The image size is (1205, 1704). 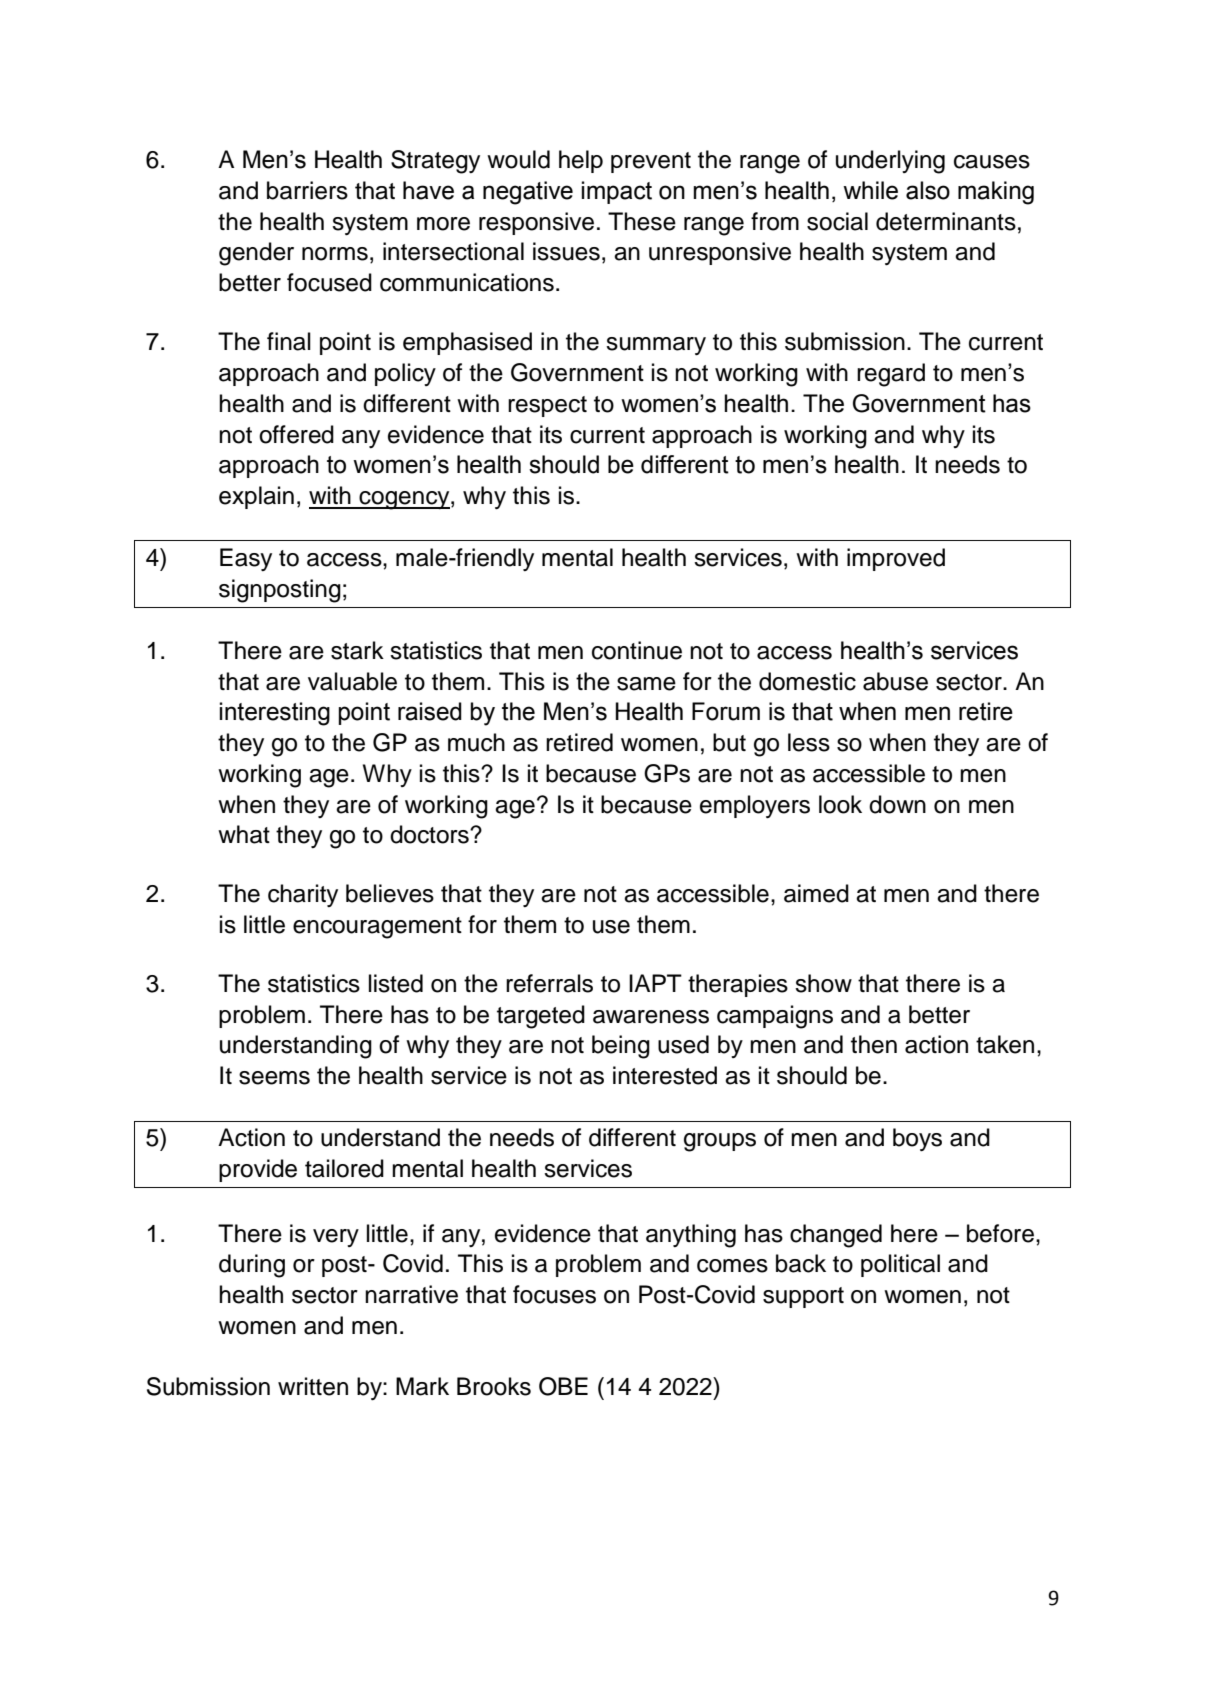 What do you see at coordinates (547, 406) in the screenshot?
I see `respect` at bounding box center [547, 406].
